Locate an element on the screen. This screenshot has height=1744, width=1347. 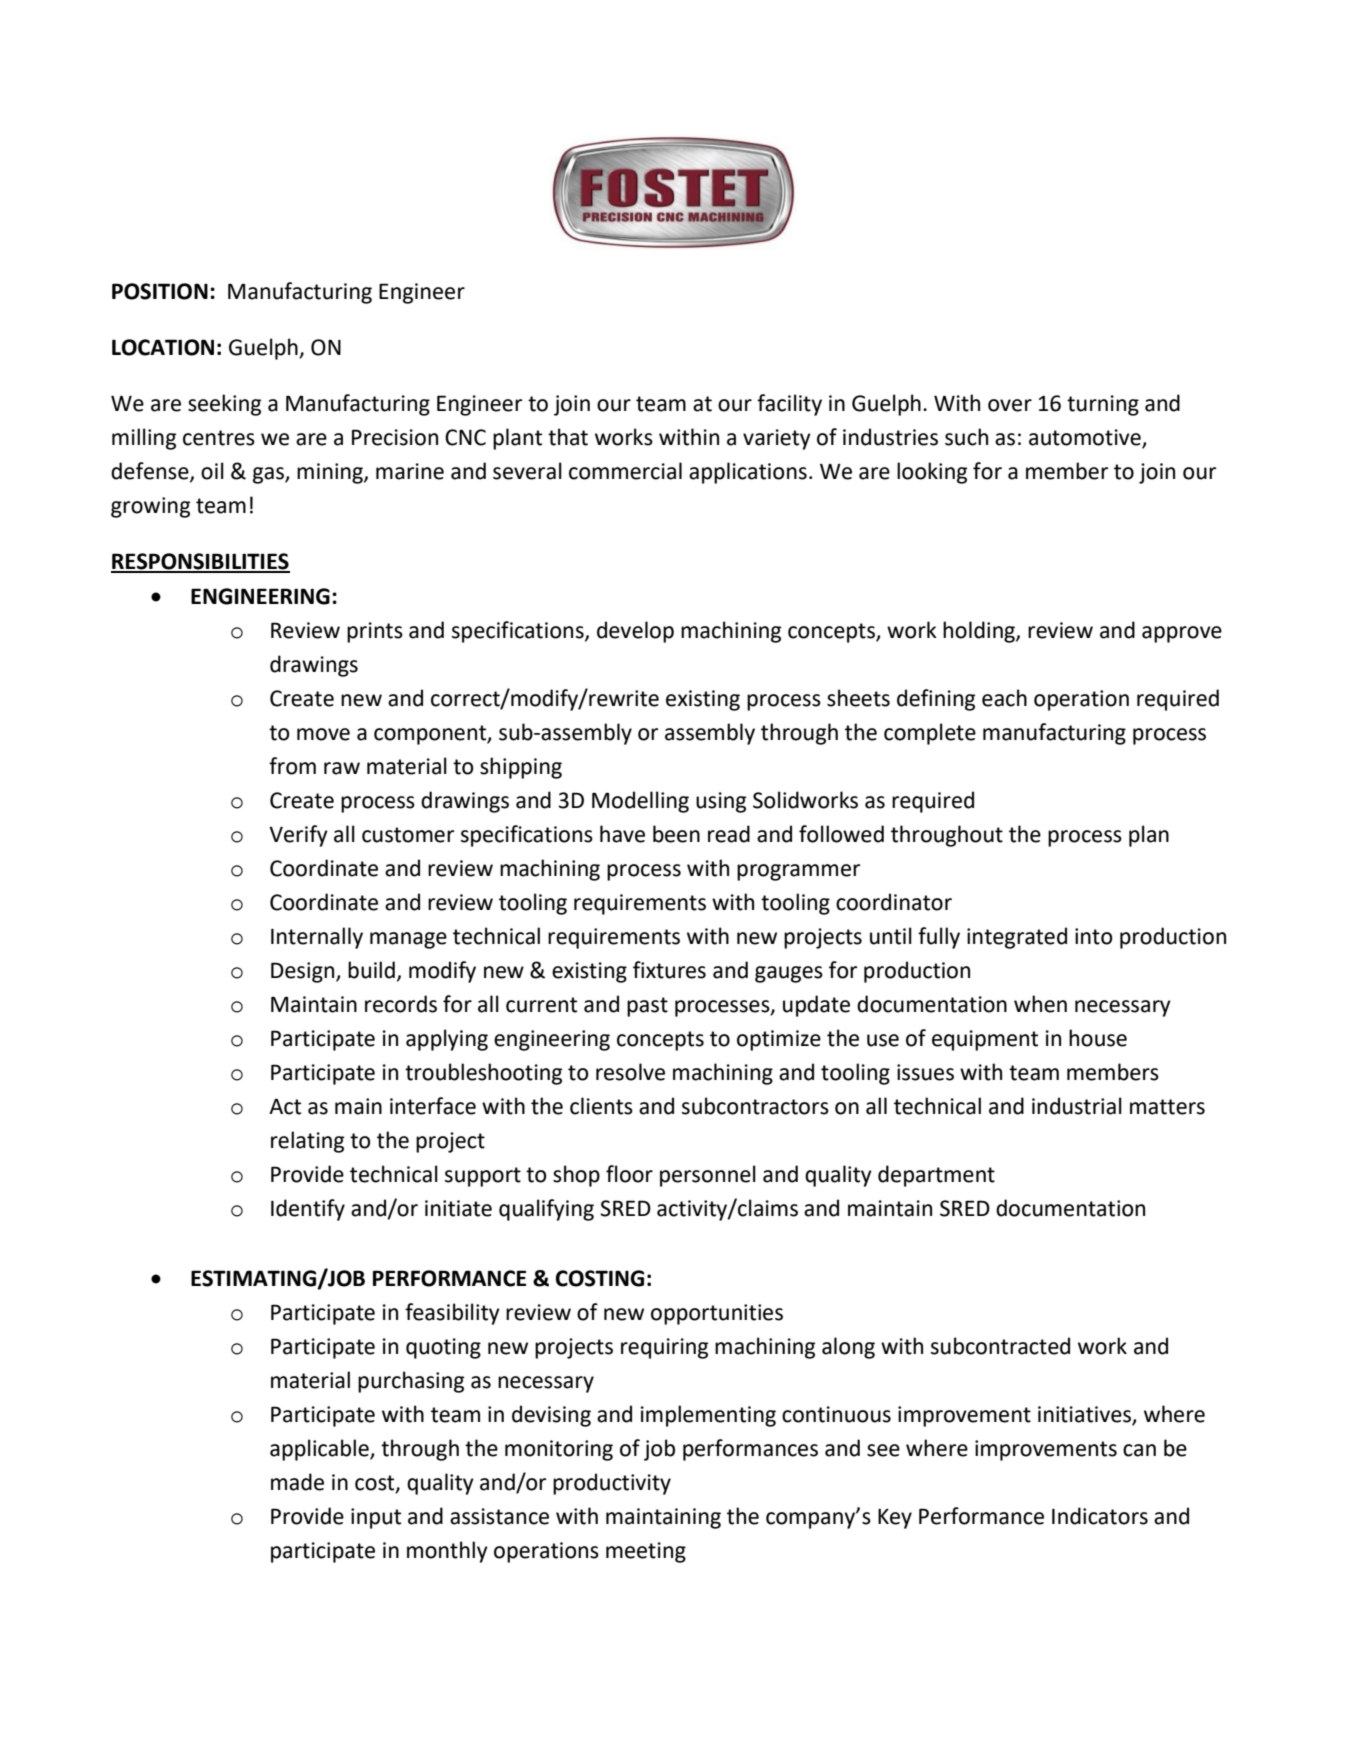
Identify is located at coordinates (308, 1210).
